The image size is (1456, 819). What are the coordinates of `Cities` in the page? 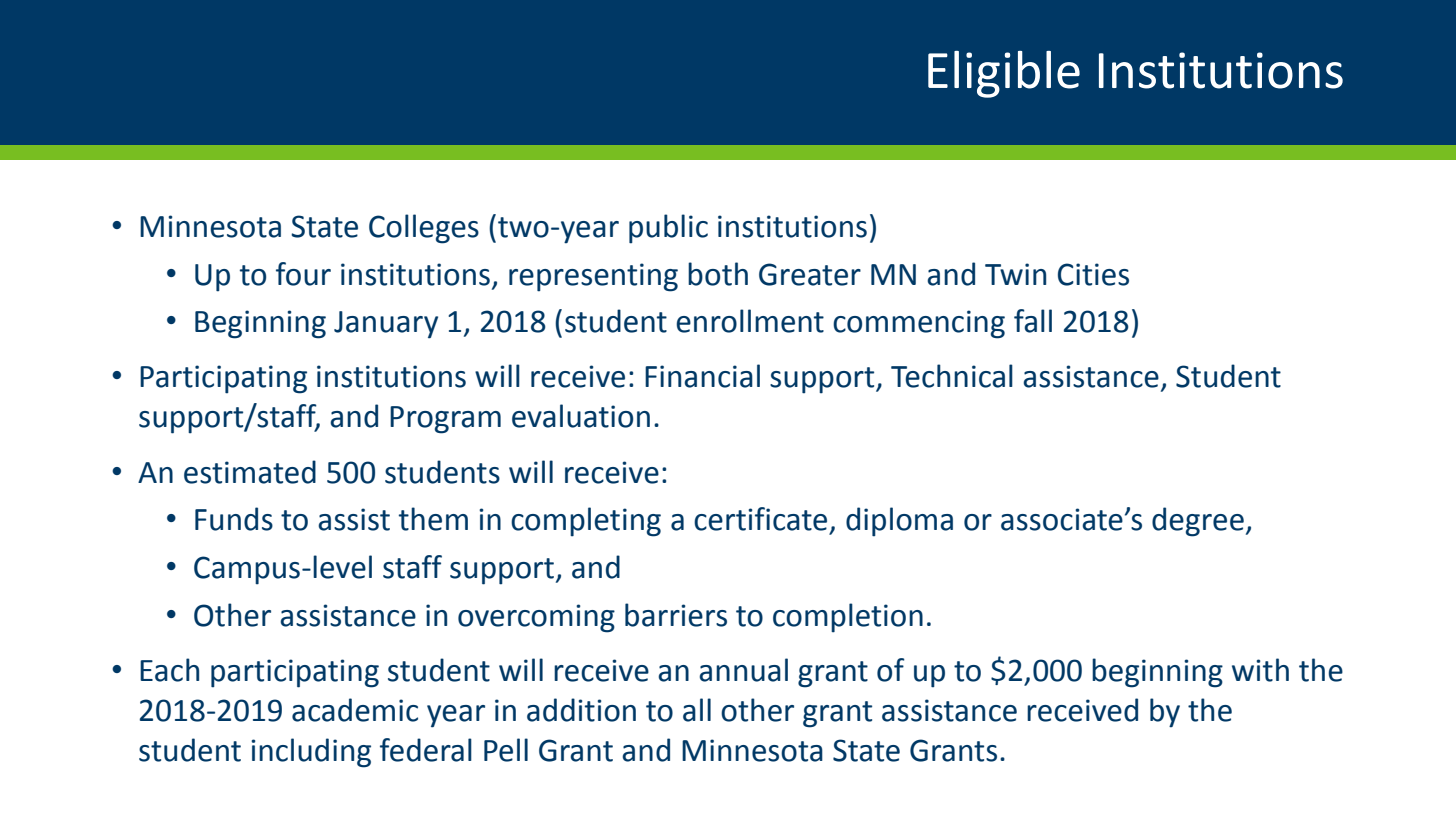 It's located at (1093, 274).
